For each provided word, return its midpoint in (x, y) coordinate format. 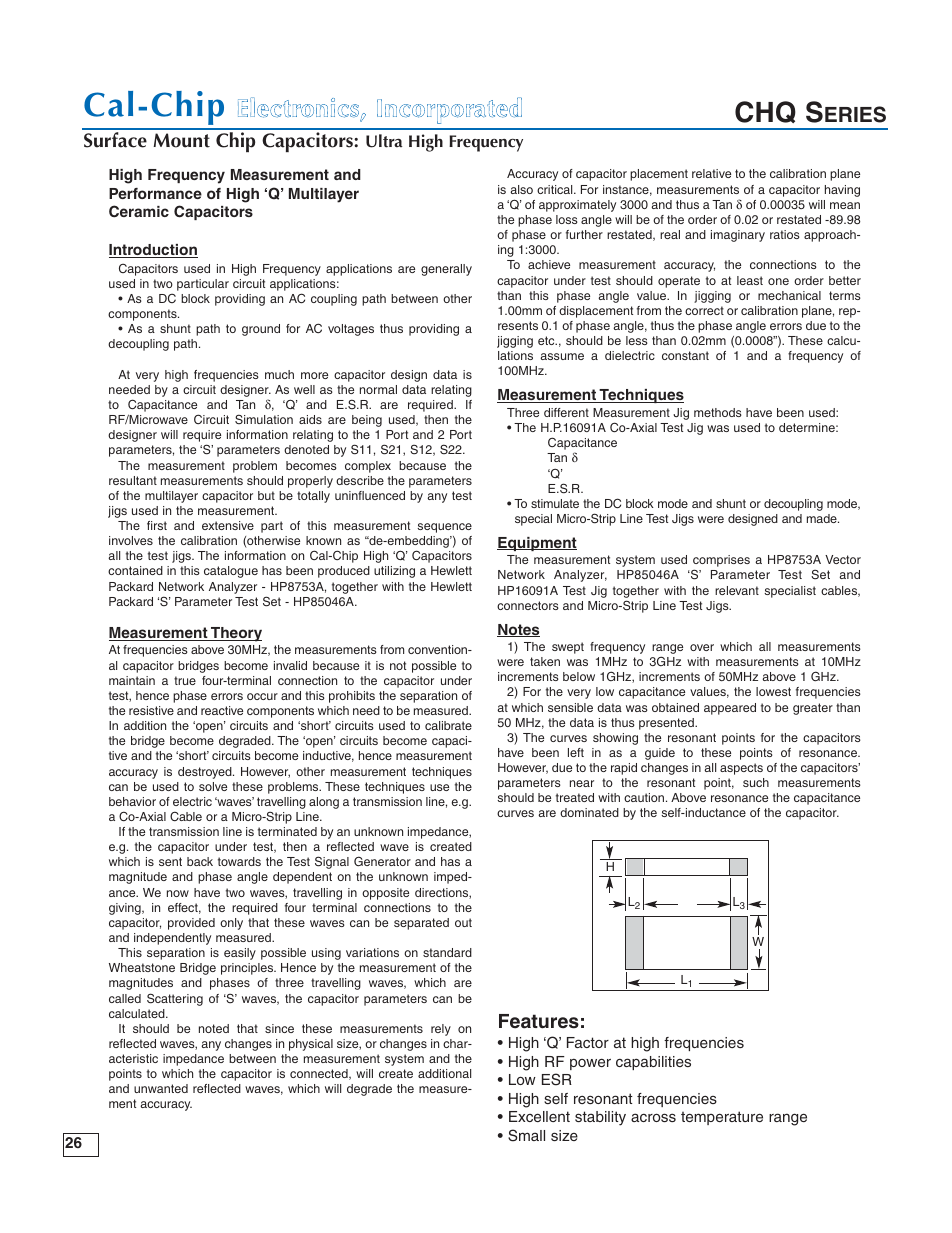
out (463, 922)
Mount (181, 140)
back (200, 861)
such (756, 782)
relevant (737, 590)
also (521, 189)
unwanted (161, 1088)
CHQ (765, 112)
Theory (235, 634)
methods (718, 412)
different (566, 412)
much (279, 374)
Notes (518, 630)
